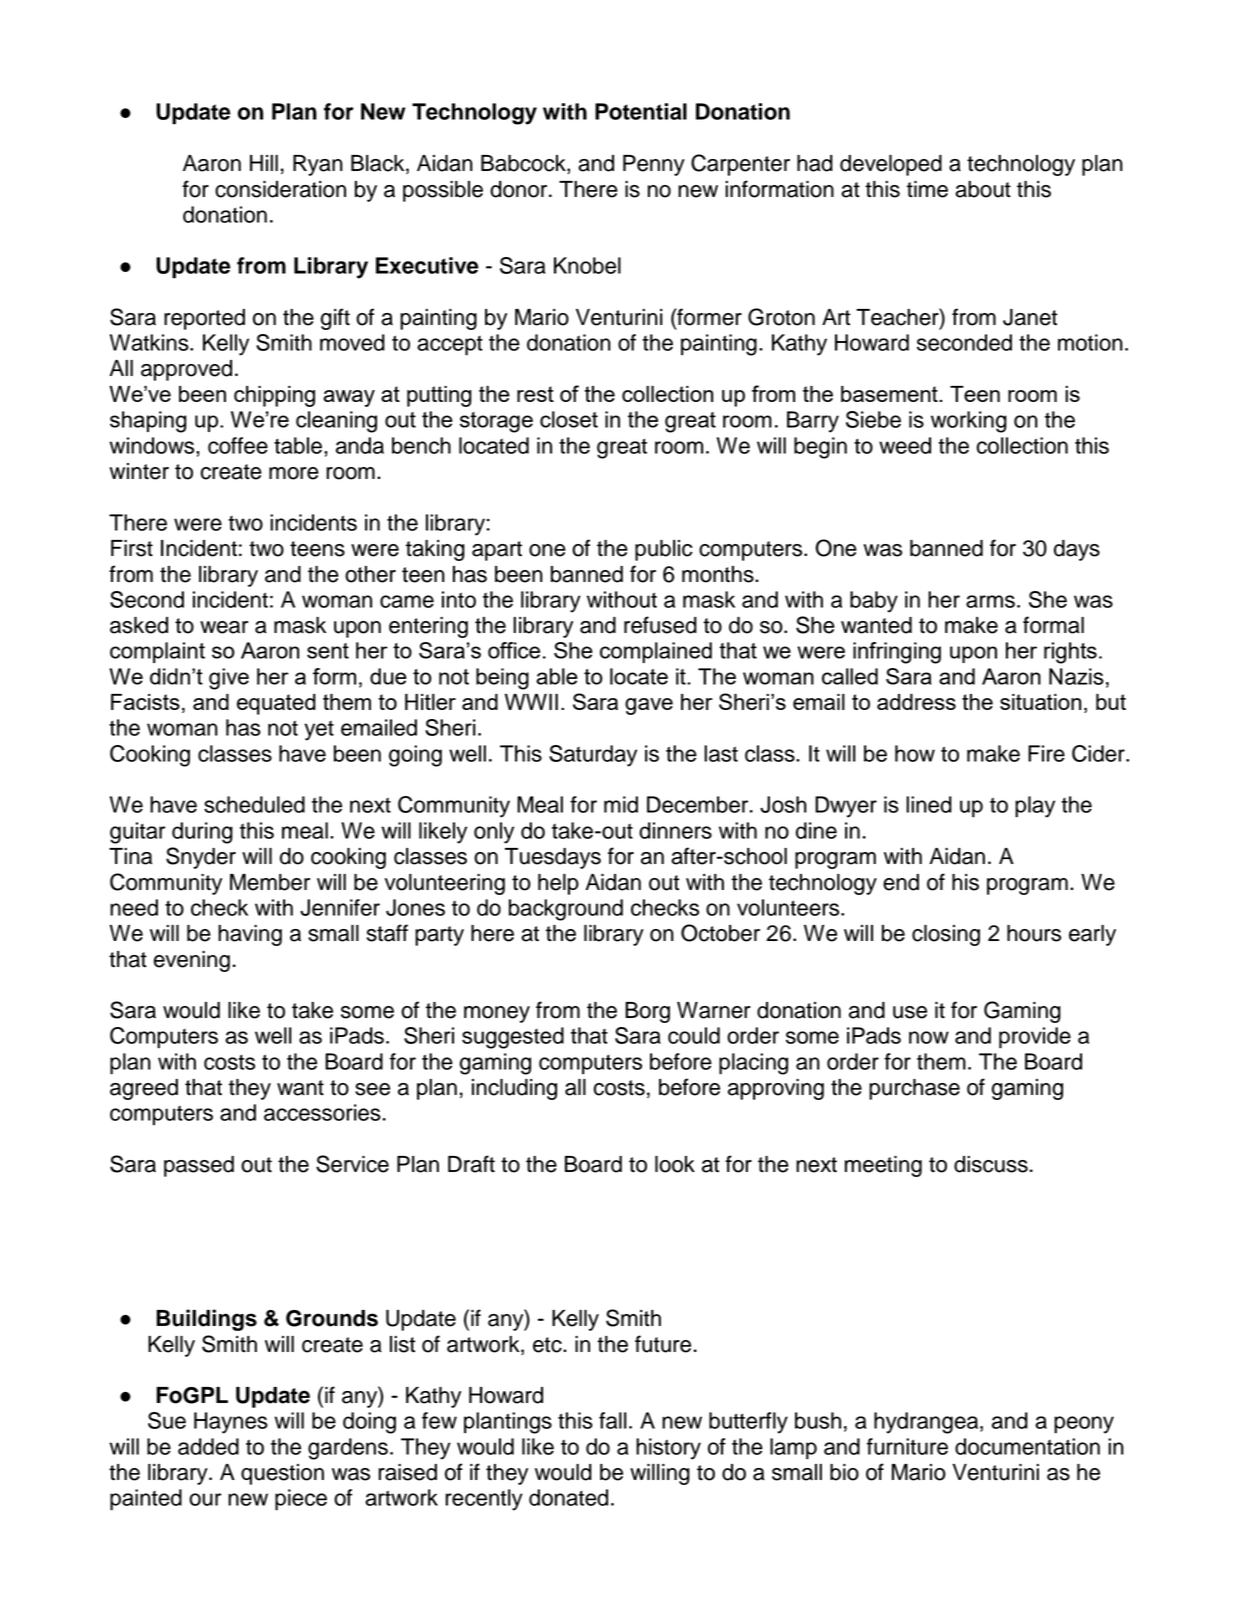  I want to click on about, so click(983, 189).
